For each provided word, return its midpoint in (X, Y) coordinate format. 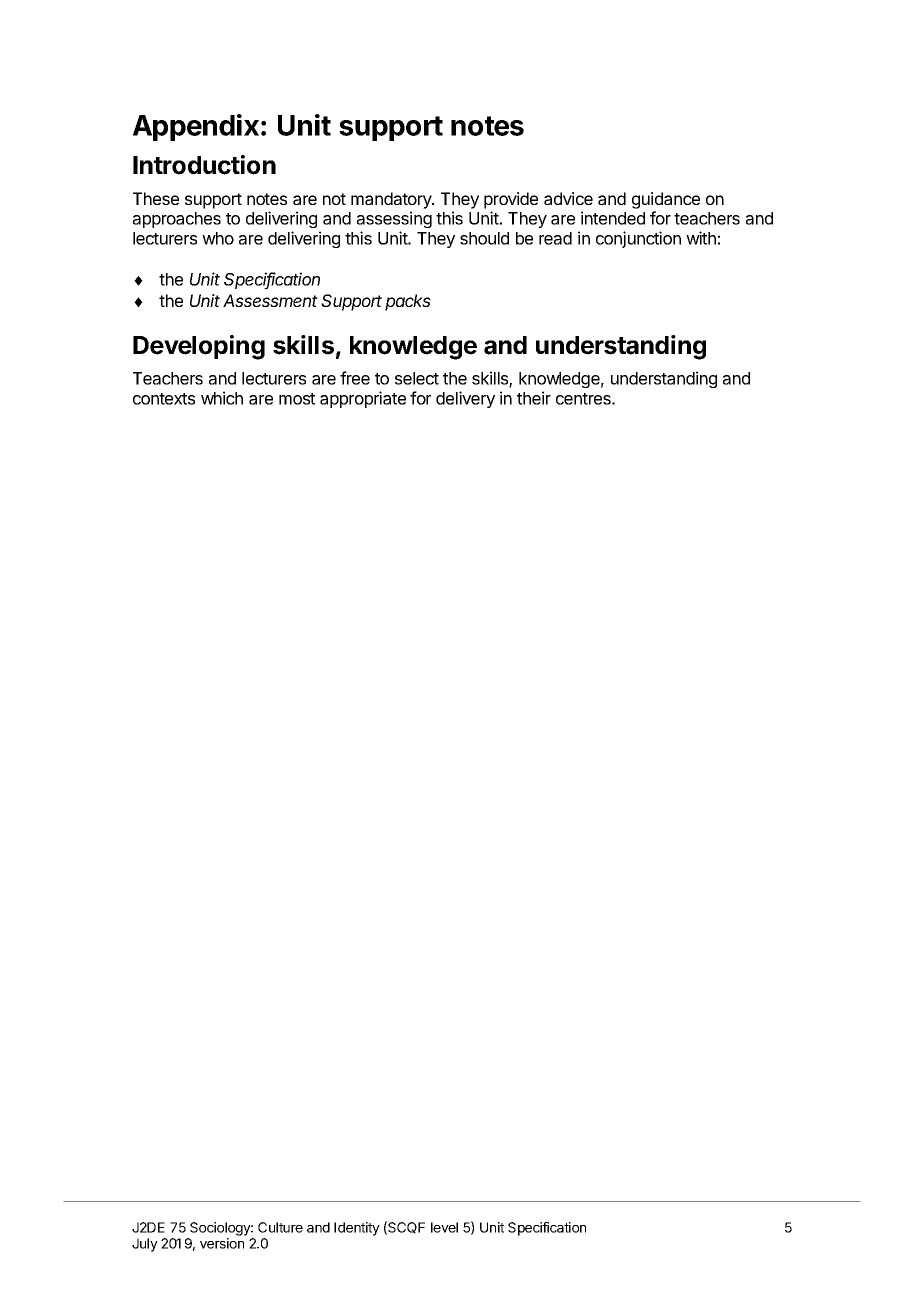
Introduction (204, 165)
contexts (164, 399)
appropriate (363, 399)
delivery (465, 399)
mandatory (392, 202)
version (222, 1243)
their (534, 398)
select (417, 378)
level (444, 1227)
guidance (666, 202)
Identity (357, 1229)
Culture (280, 1227)
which (222, 398)
